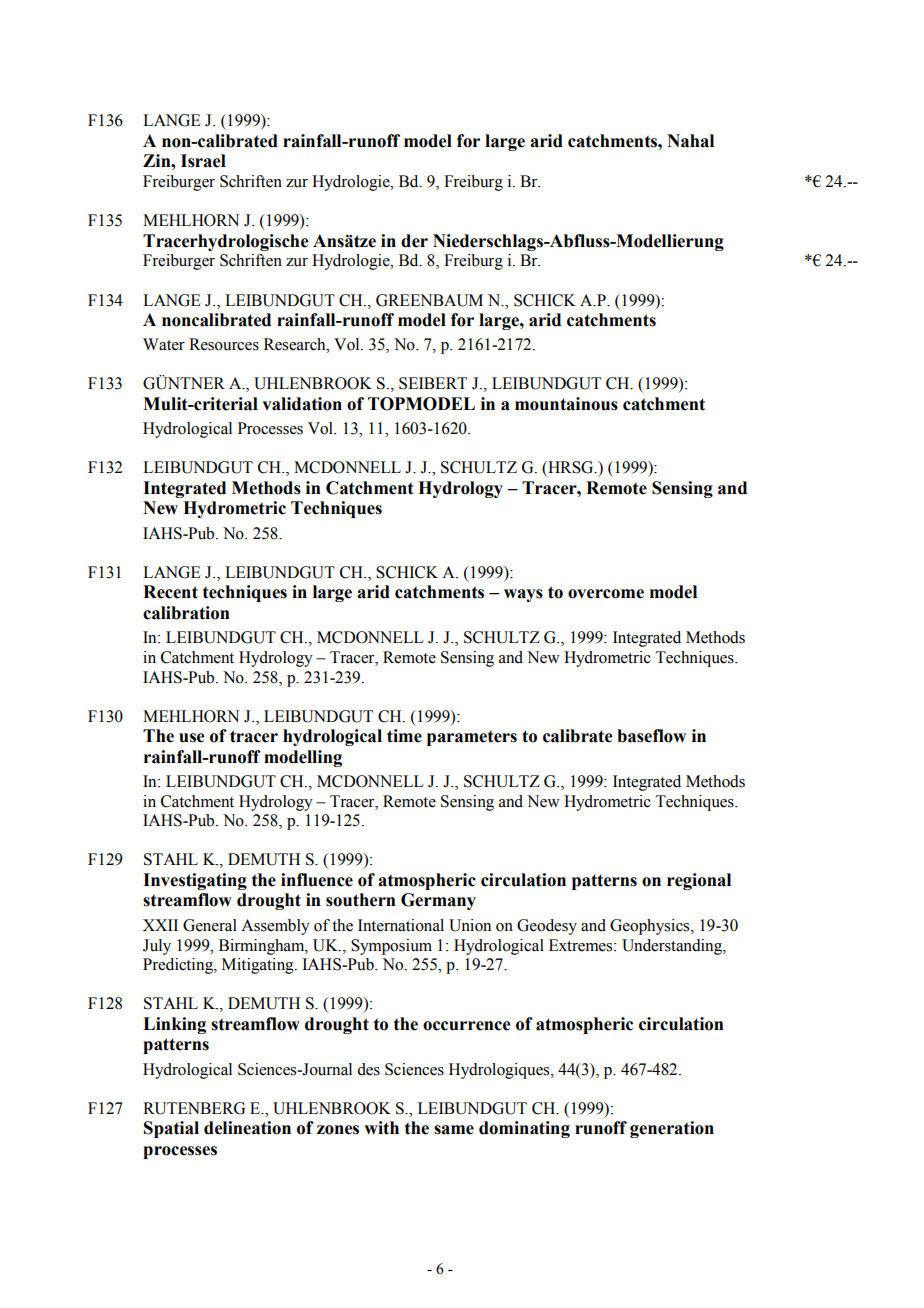 The height and width of the screenshot is (1308, 924). What do you see at coordinates (523, 595) in the screenshot?
I see `ways` at bounding box center [523, 595].
